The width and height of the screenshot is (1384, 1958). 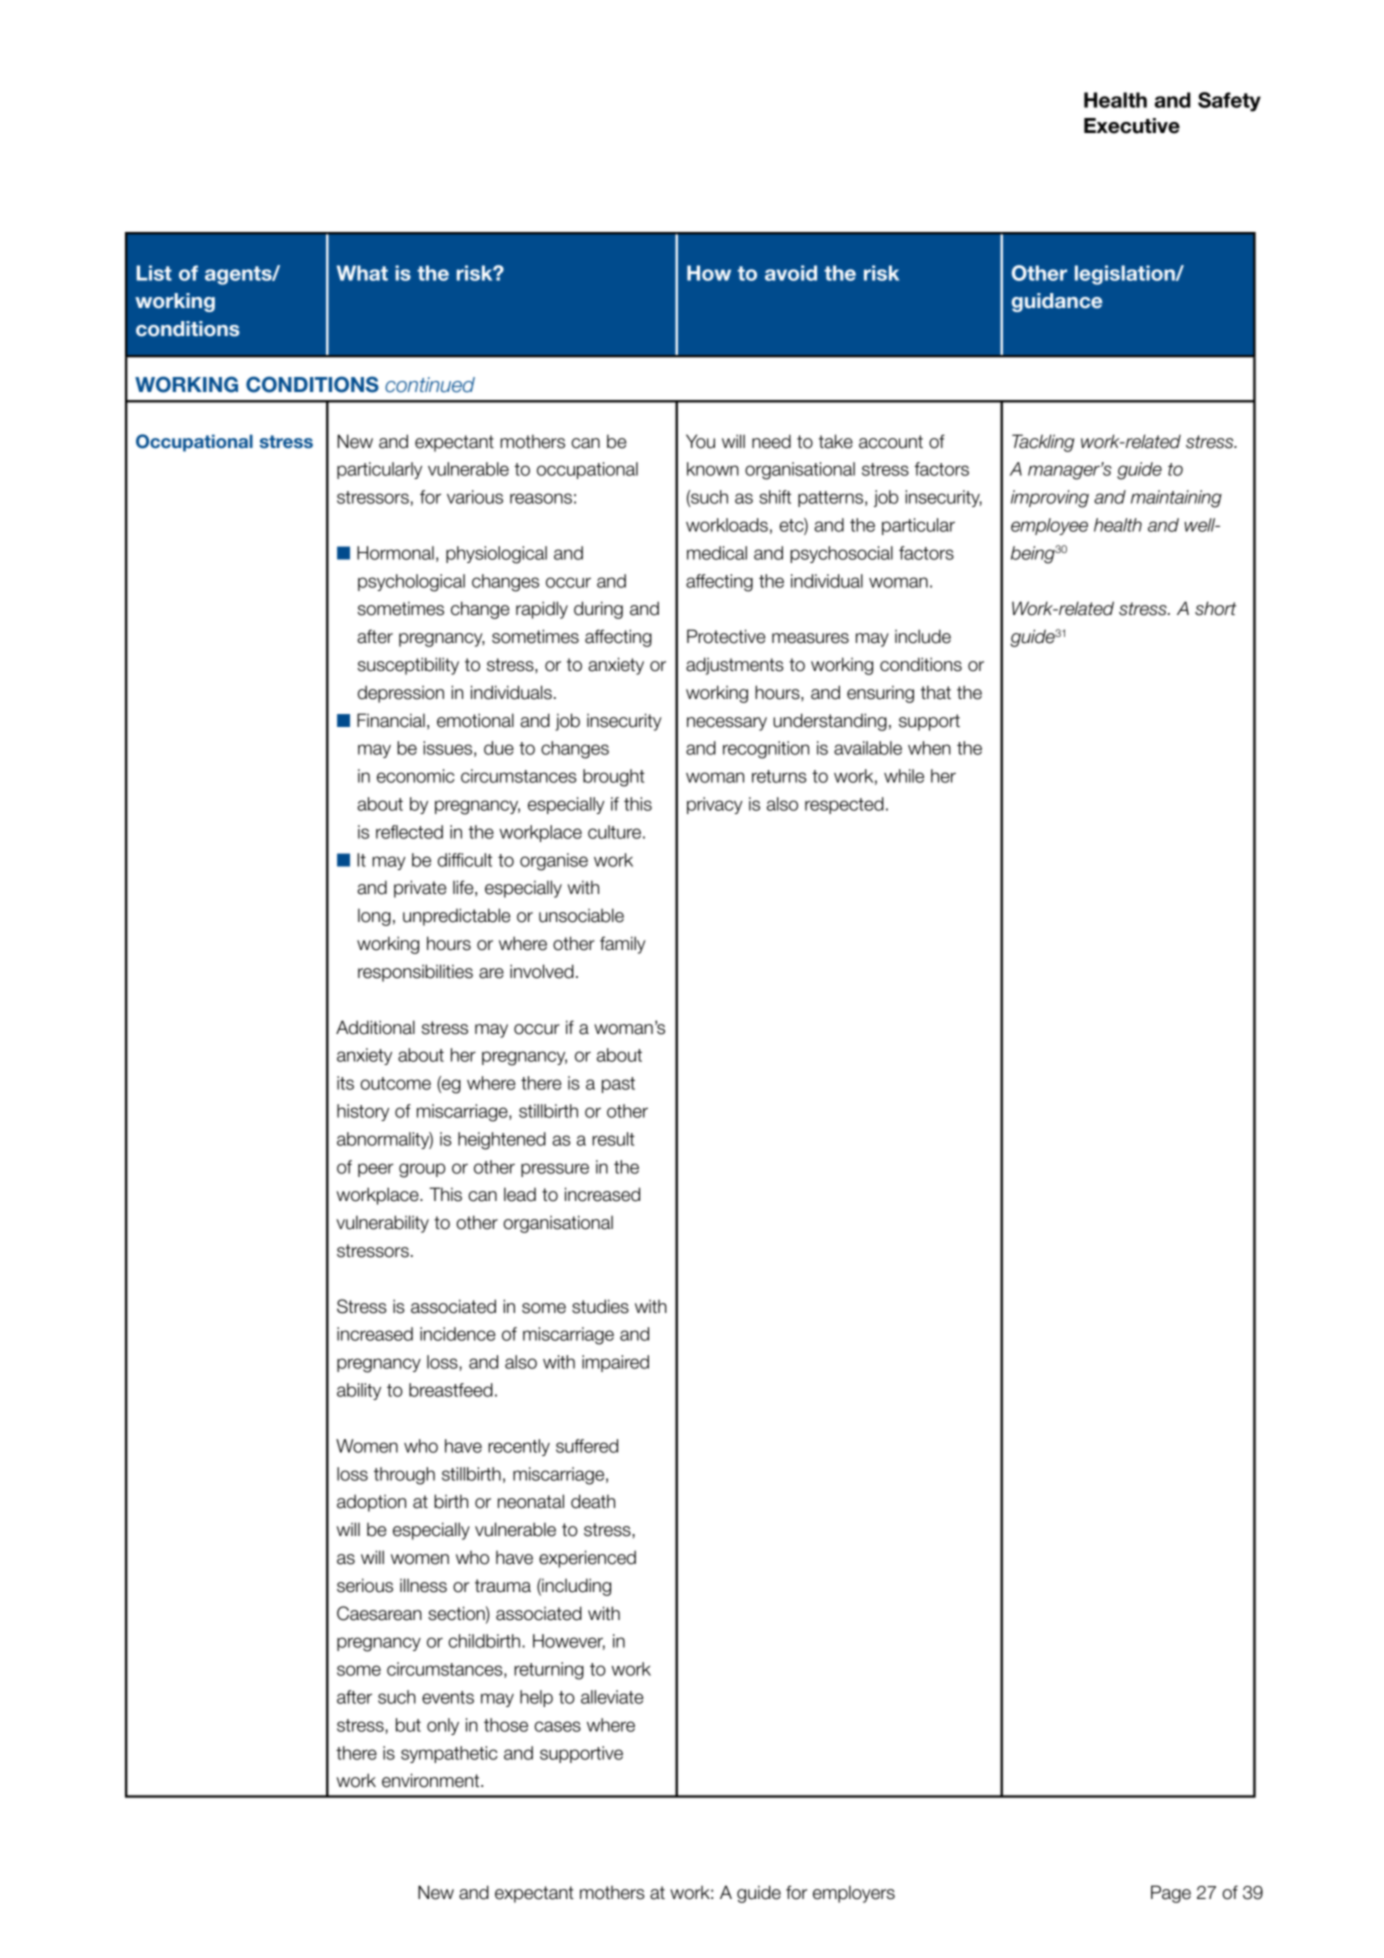 What do you see at coordinates (600, 1306) in the screenshot?
I see `studies` at bounding box center [600, 1306].
